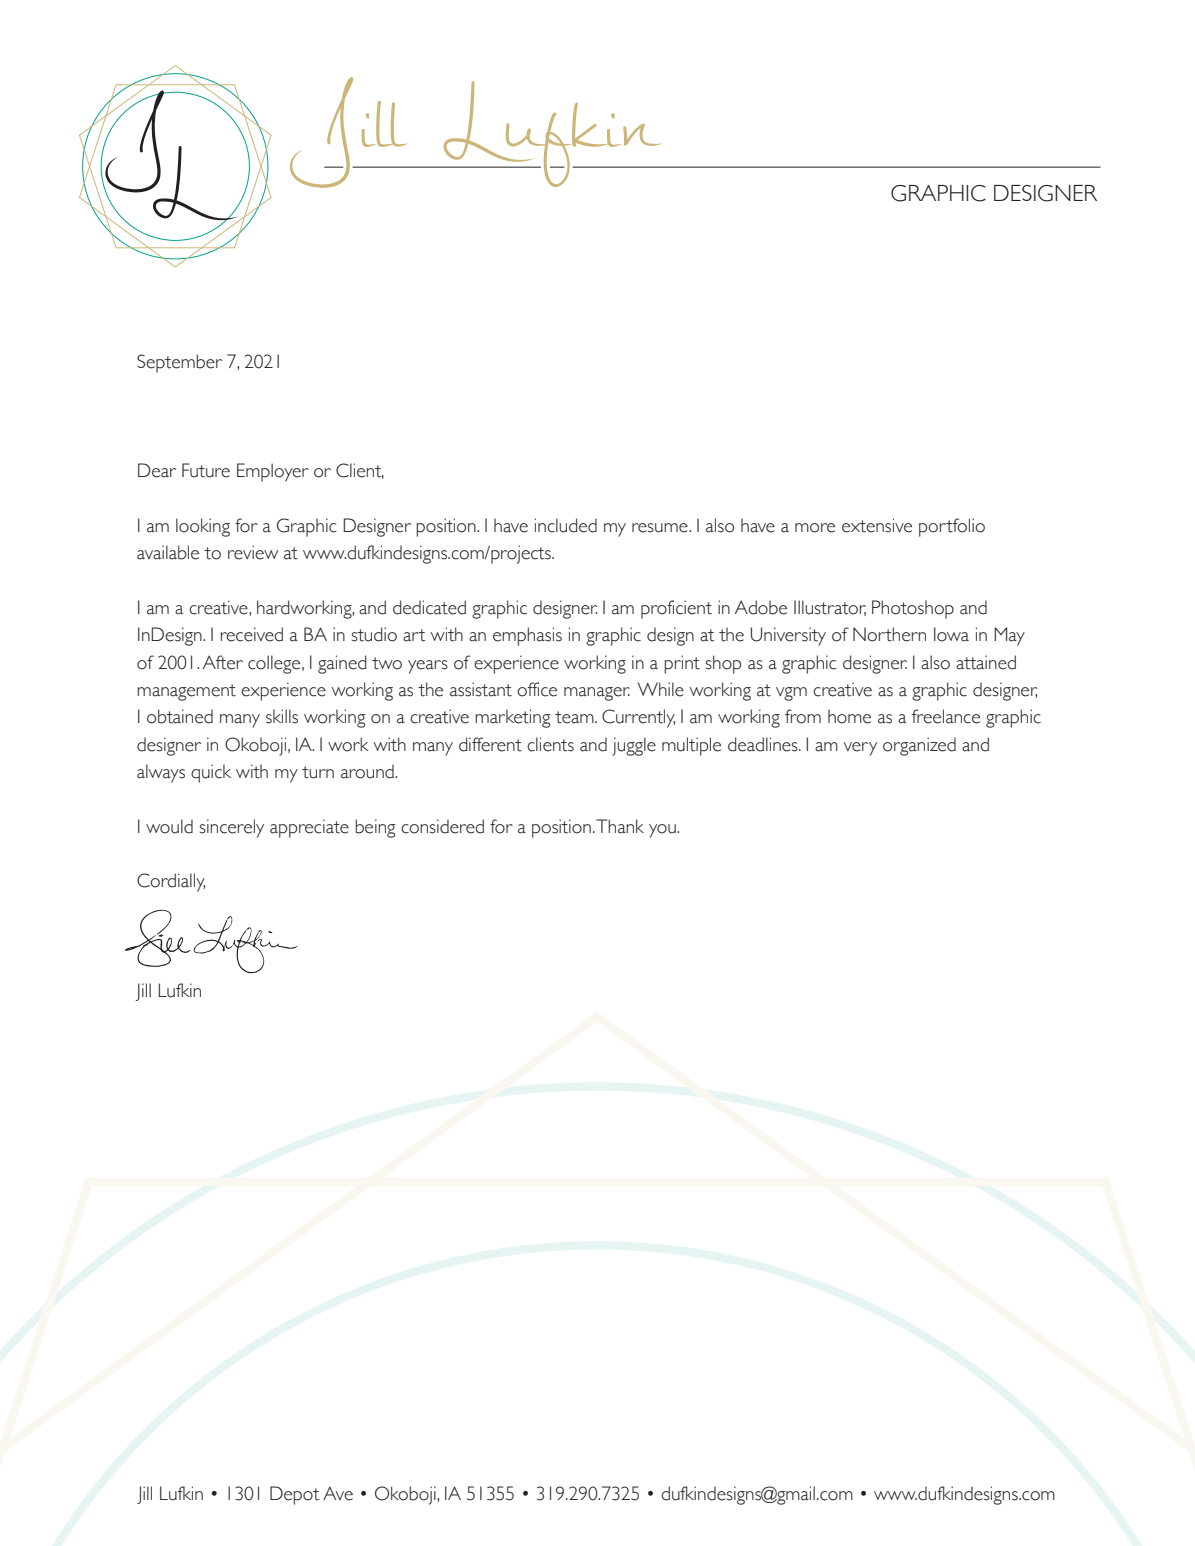 The image size is (1195, 1546). Describe the element at coordinates (179, 363) in the screenshot. I see `September` at that location.
